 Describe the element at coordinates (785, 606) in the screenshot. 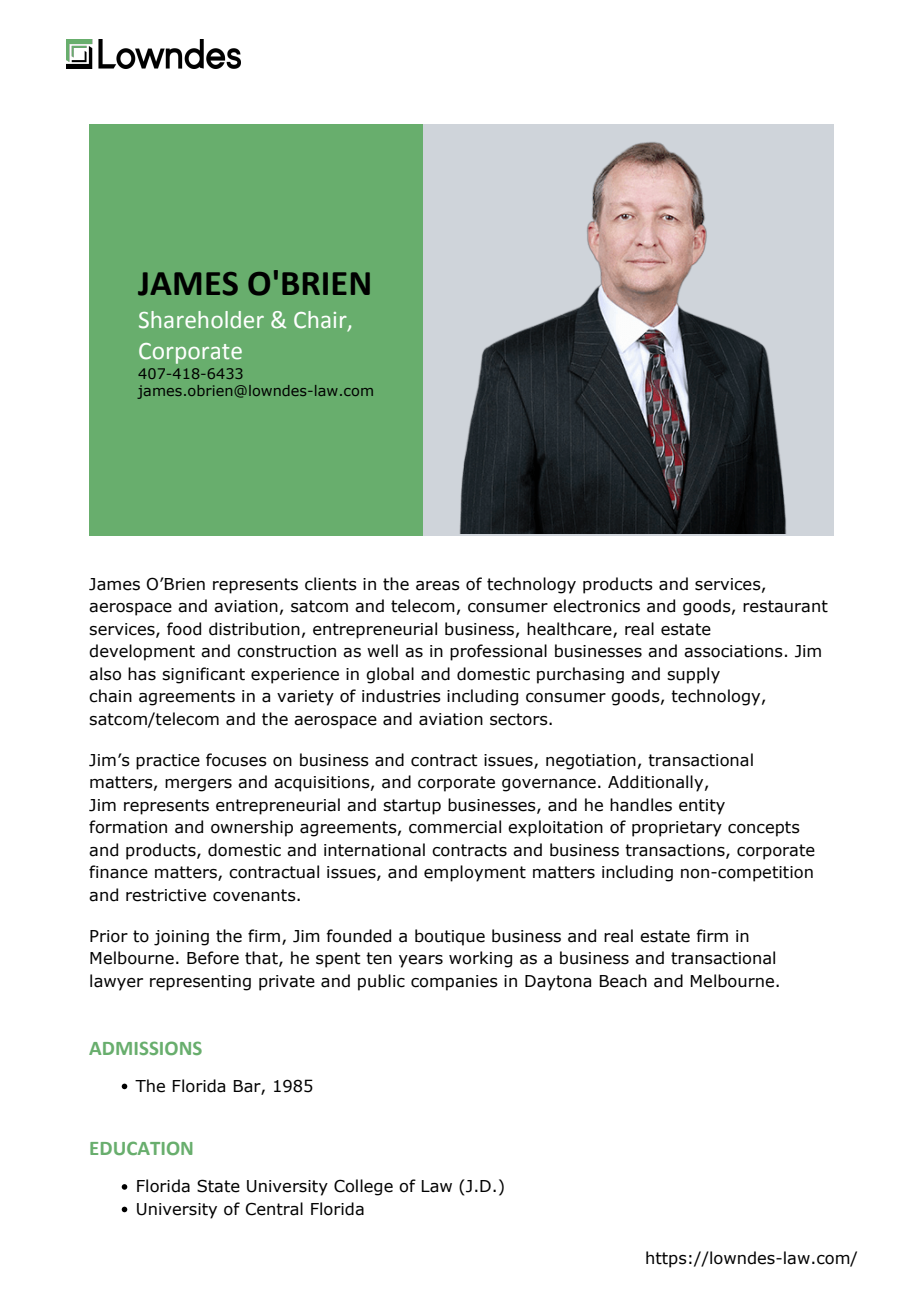

I see `restaurant` at that location.
